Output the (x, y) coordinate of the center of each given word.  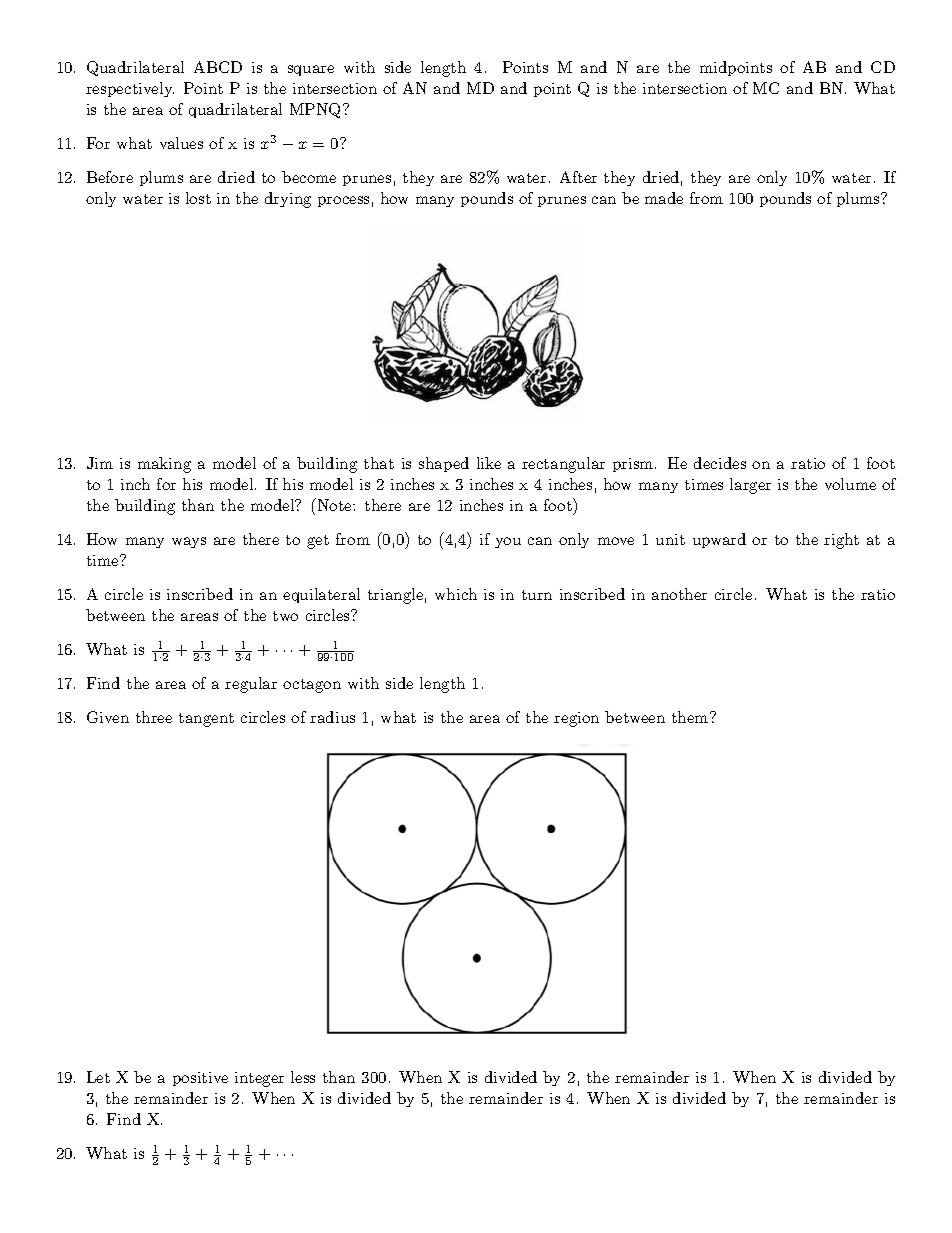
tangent (206, 720)
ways (189, 542)
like (489, 463)
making (164, 465)
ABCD (218, 67)
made (664, 198)
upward (719, 540)
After (578, 177)
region (576, 719)
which (456, 594)
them (691, 717)
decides (720, 463)
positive (200, 1079)
